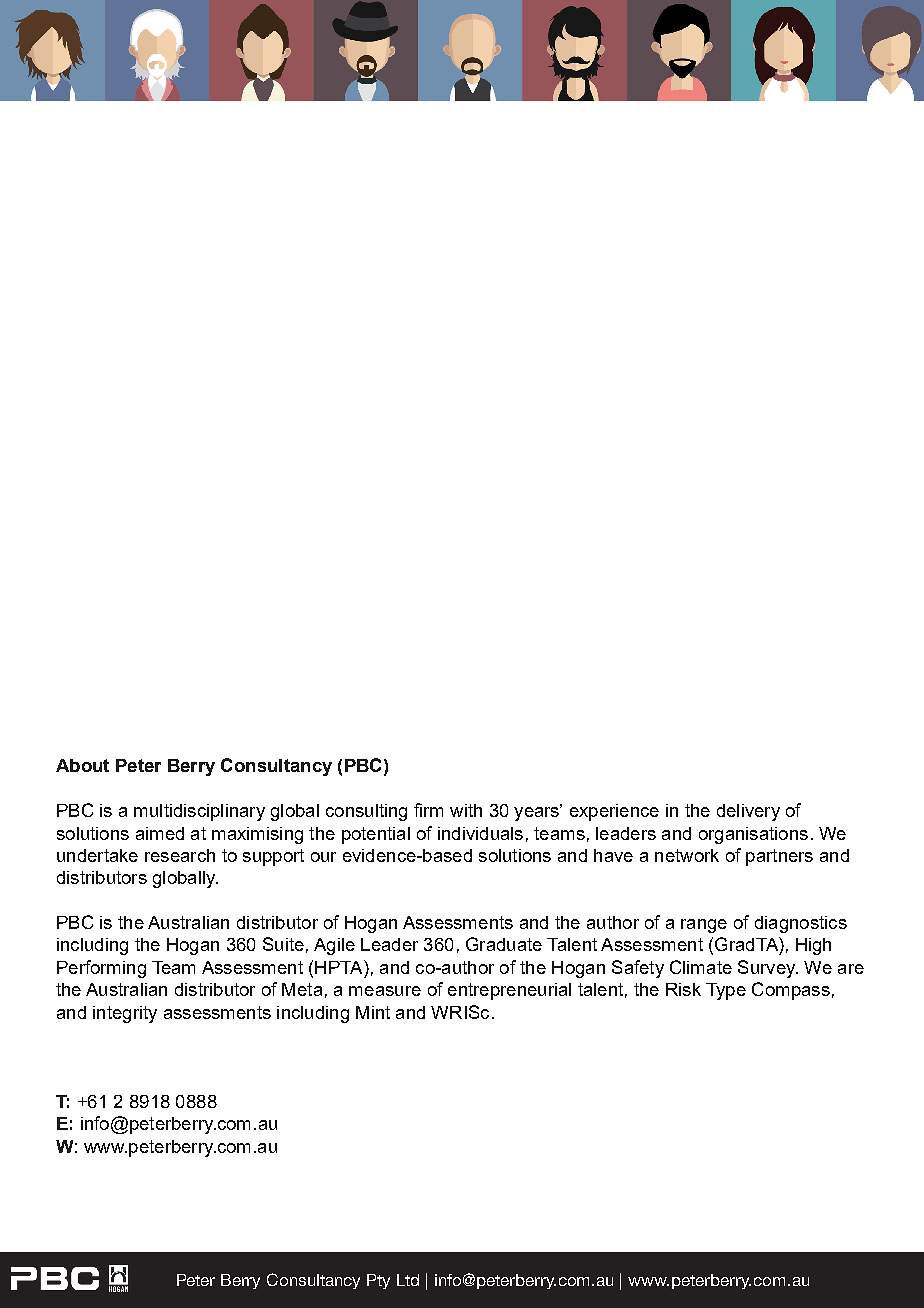  I want to click on Type, so click(726, 991).
